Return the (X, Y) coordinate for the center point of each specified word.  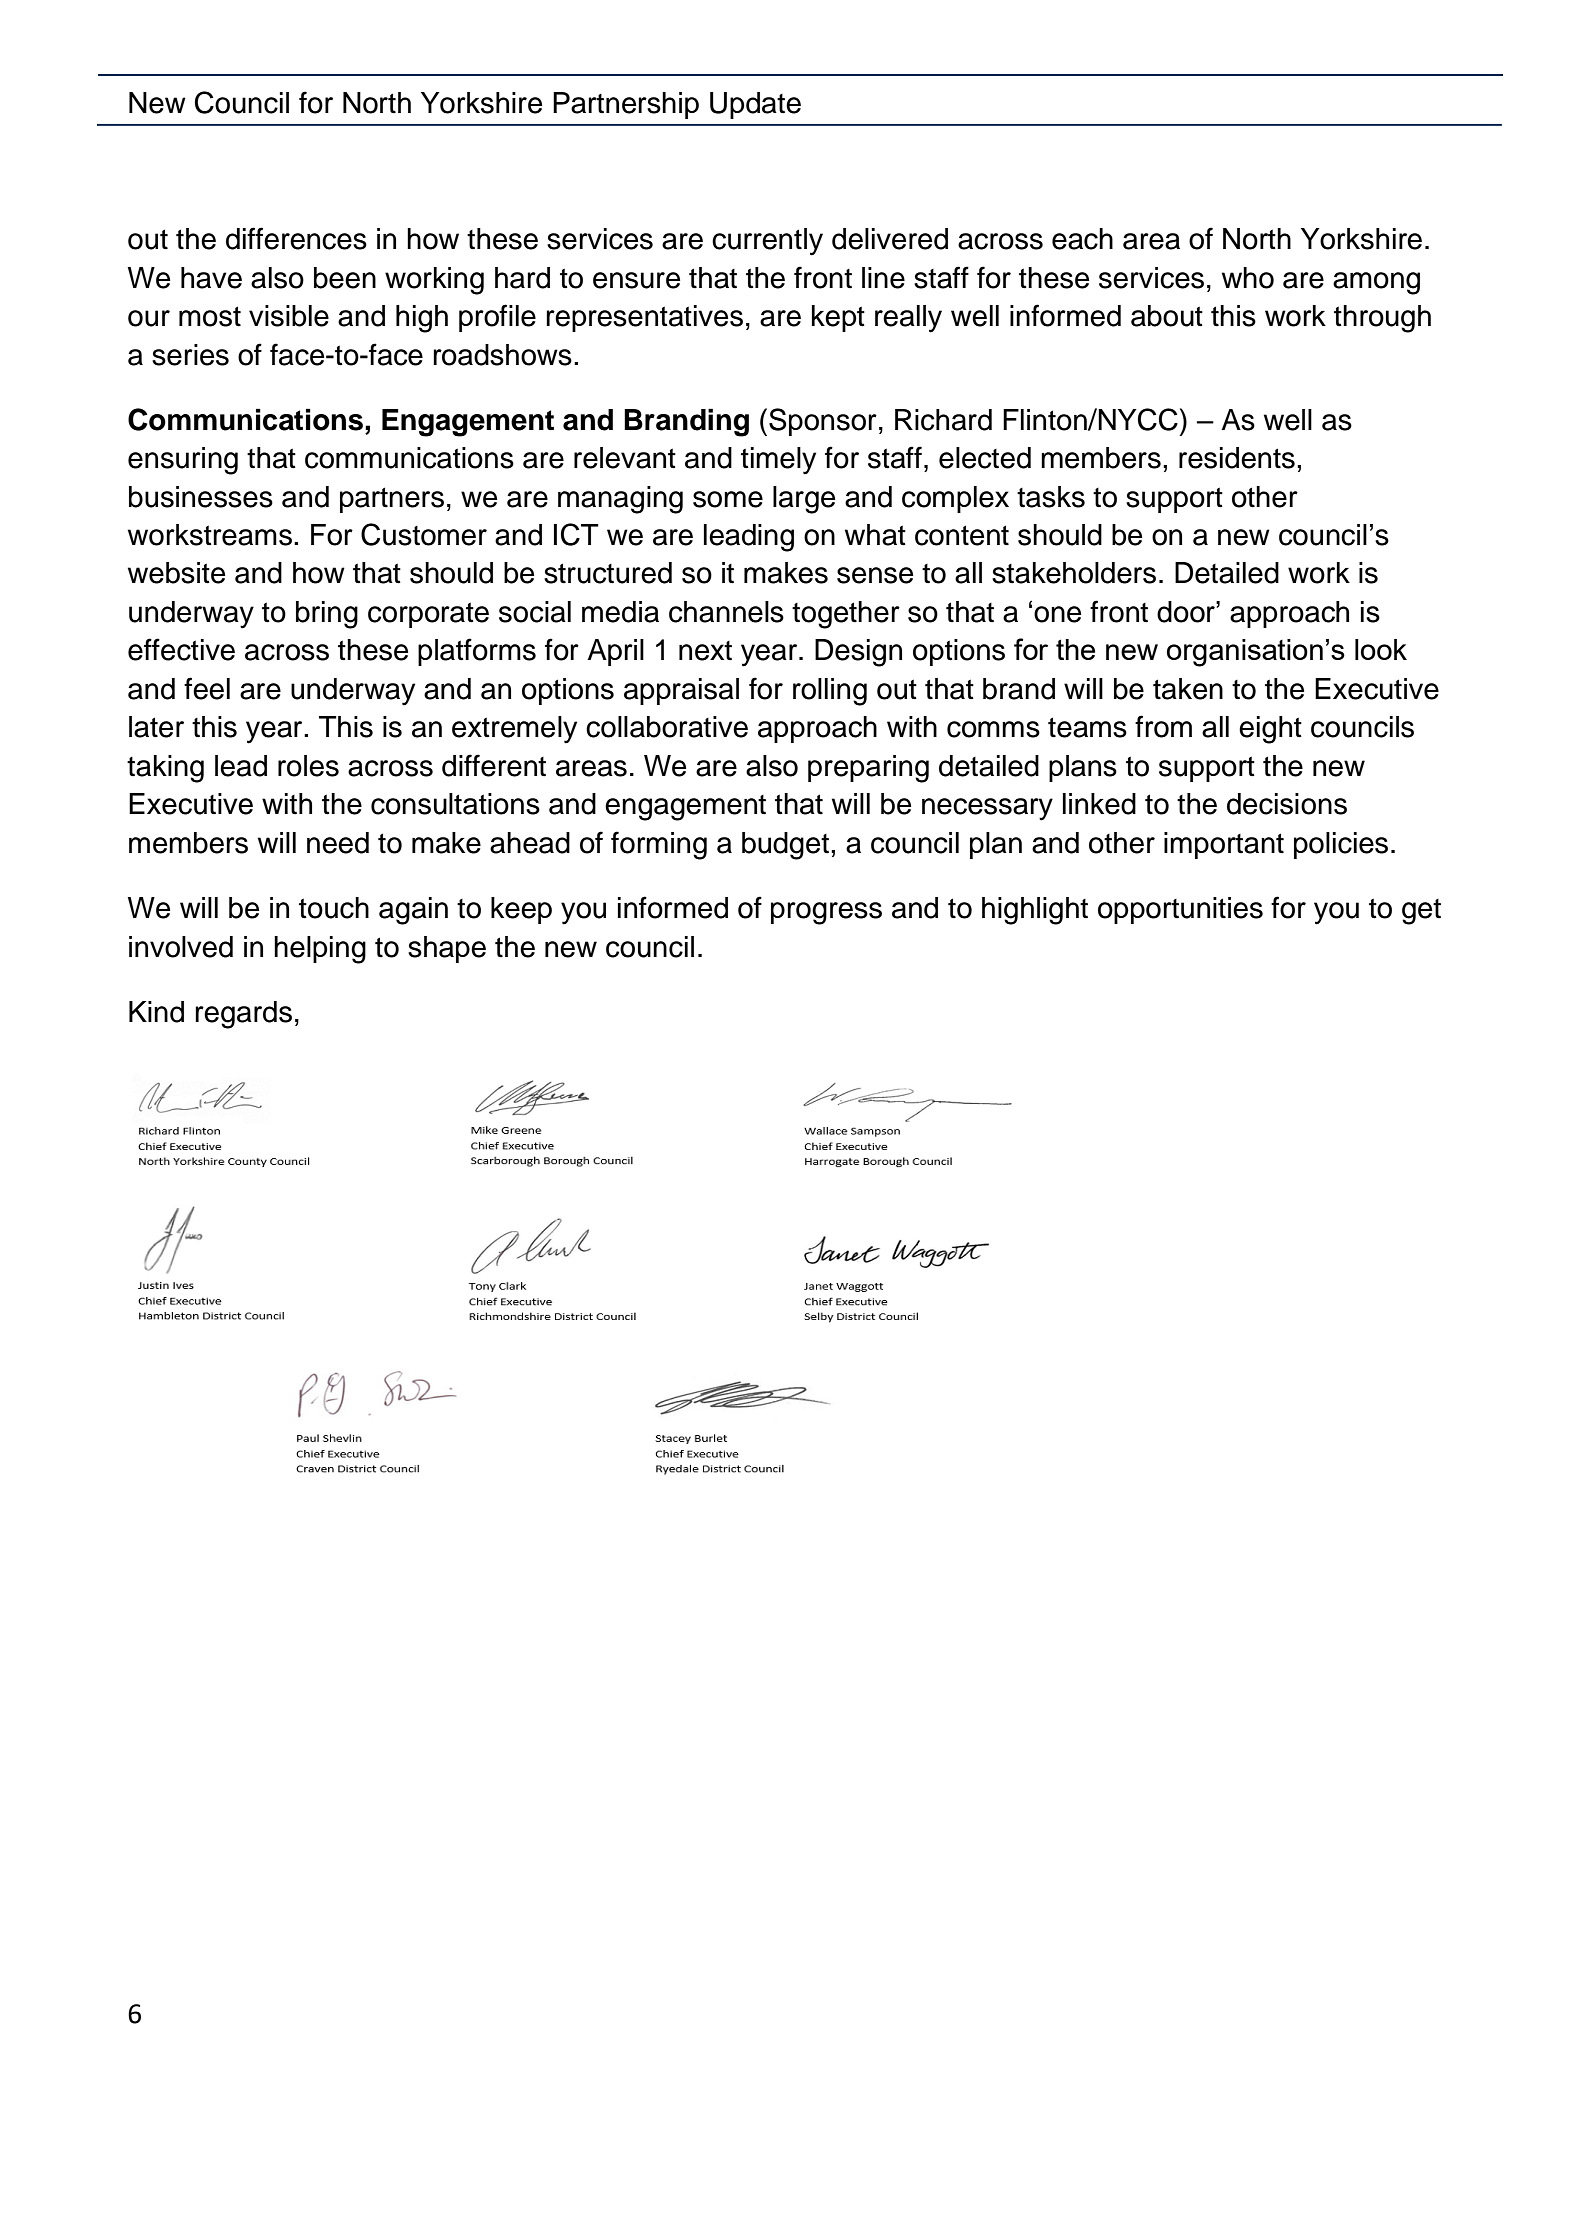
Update (755, 105)
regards (243, 1015)
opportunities (1180, 910)
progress (826, 913)
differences (296, 238)
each (1082, 239)
